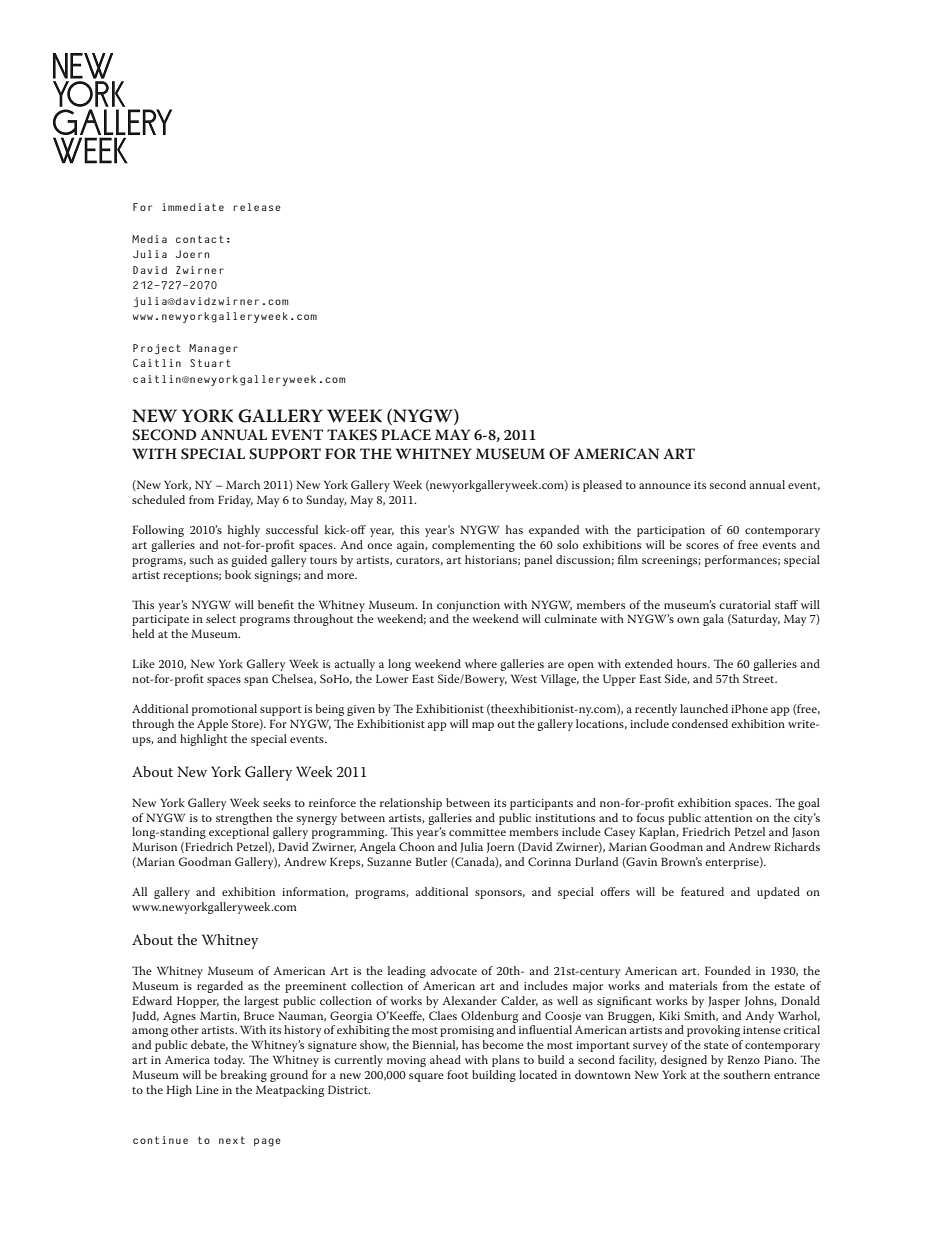 The height and width of the document is (1233, 952). What do you see at coordinates (665, 486) in the document?
I see `announce` at bounding box center [665, 486].
